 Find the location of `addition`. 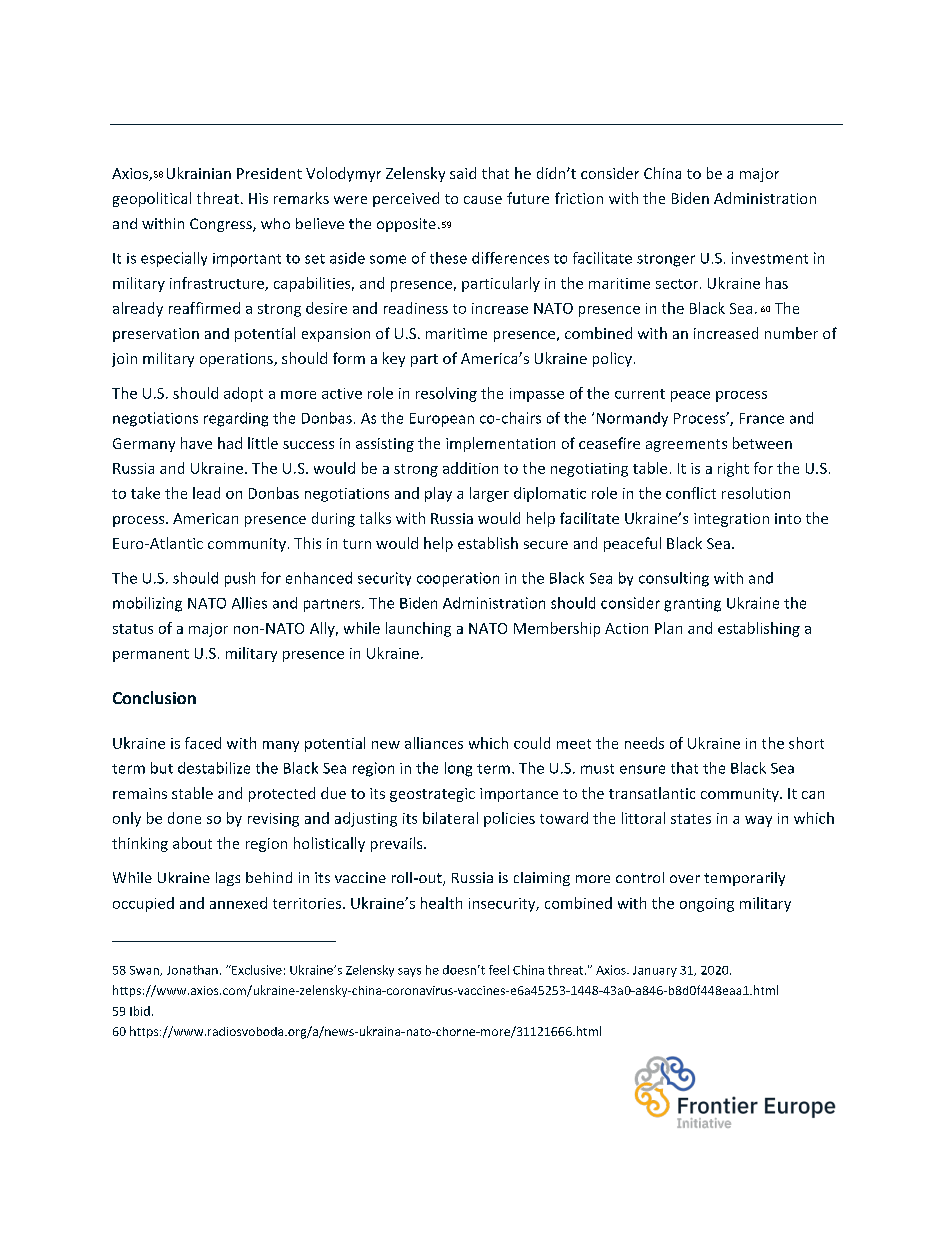

addition is located at coordinates (470, 468).
